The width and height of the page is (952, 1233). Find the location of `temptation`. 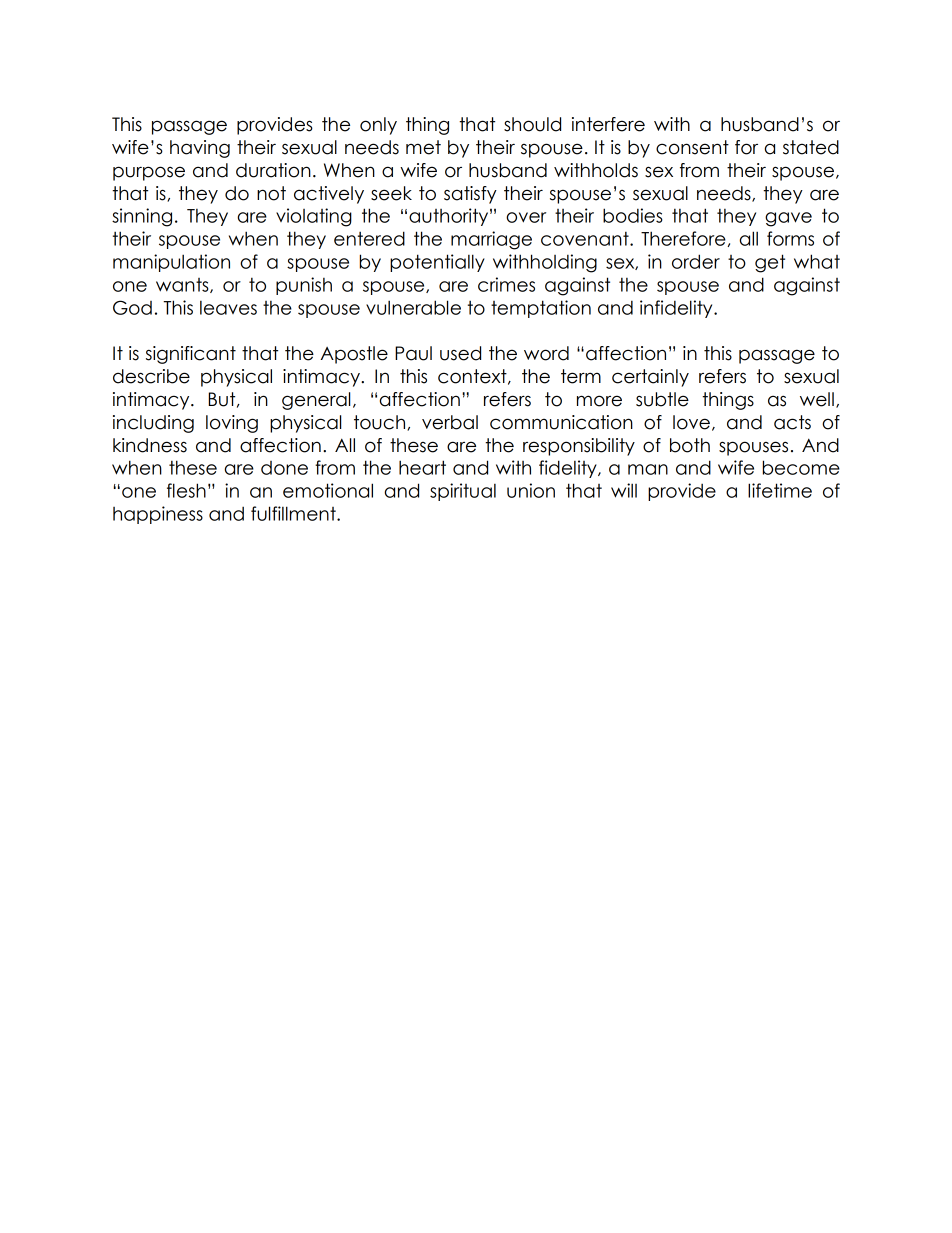

temptation is located at coordinates (541, 309).
